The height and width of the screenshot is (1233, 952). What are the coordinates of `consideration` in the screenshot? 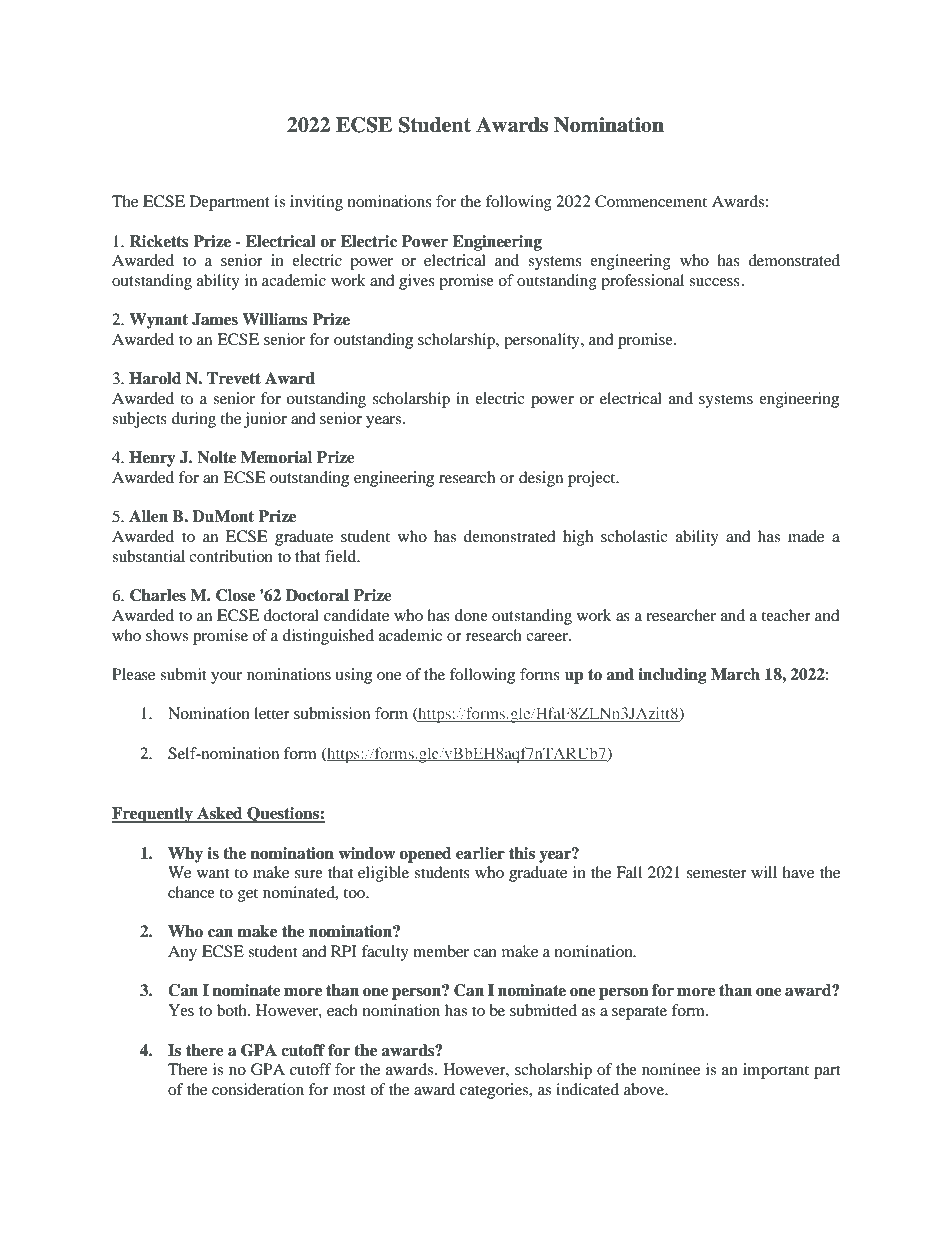 It's located at (258, 1089).
